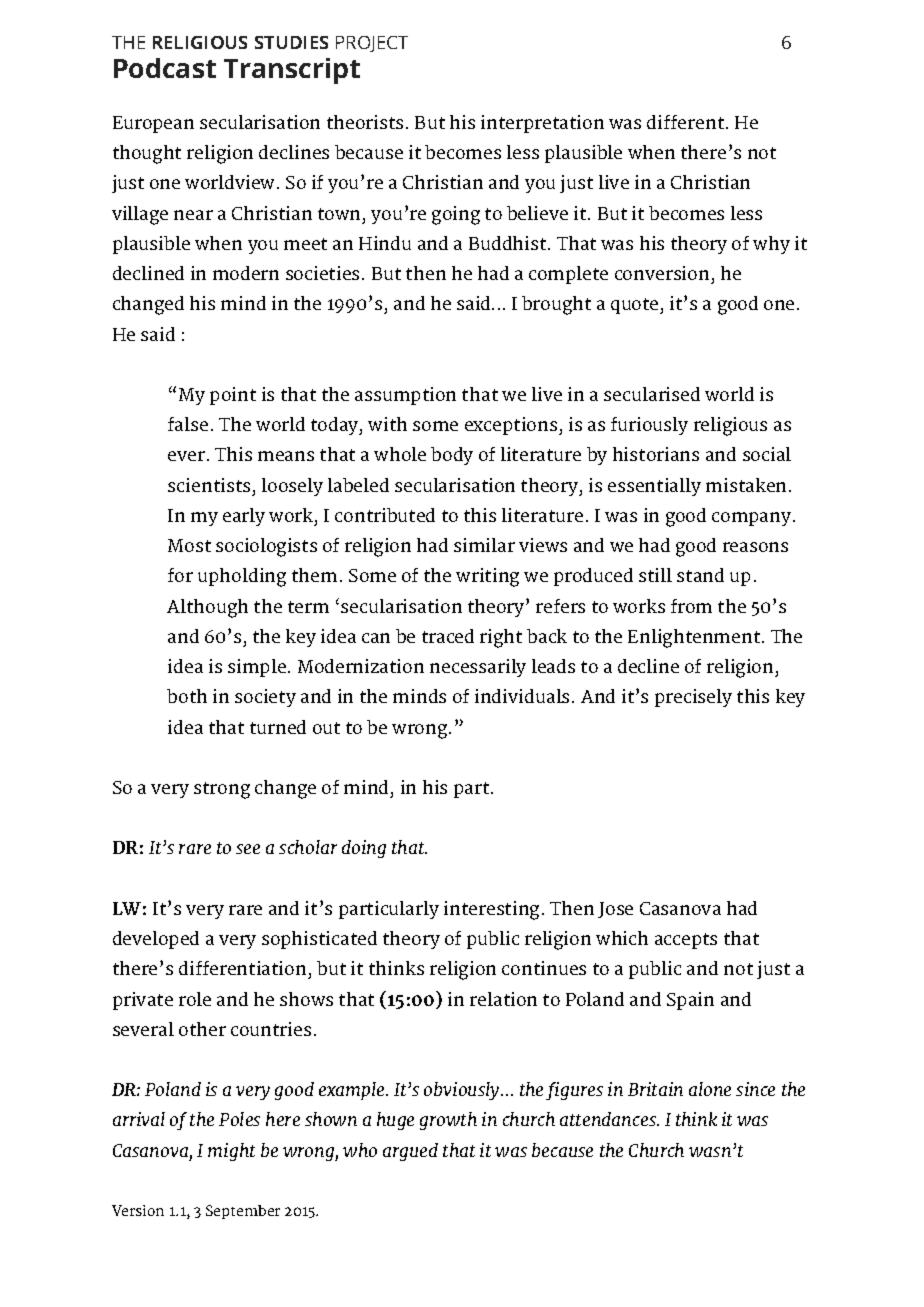  I want to click on might, so click(231, 1152).
